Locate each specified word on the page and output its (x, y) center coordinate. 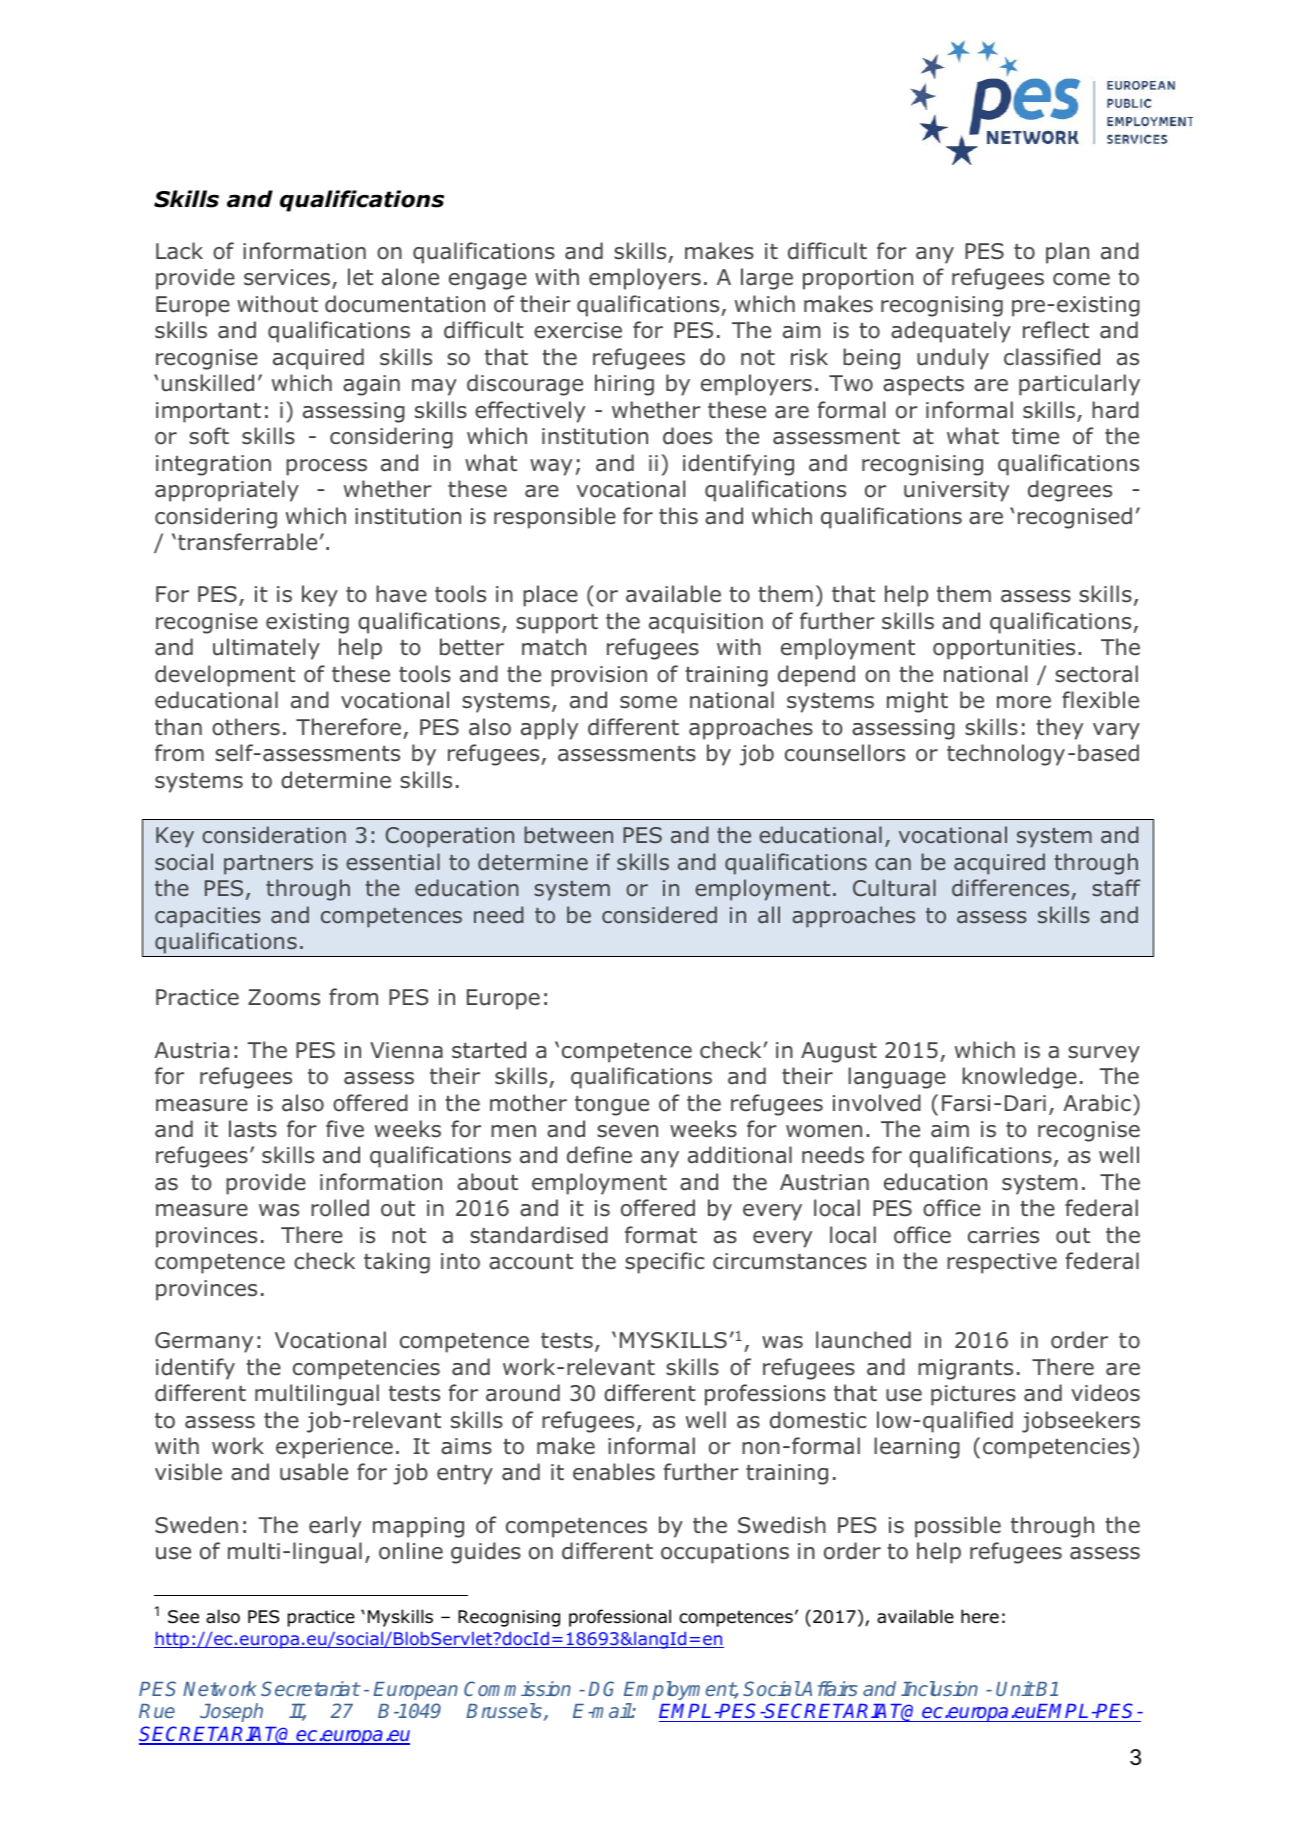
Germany (204, 1342)
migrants (965, 1369)
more (1024, 702)
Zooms (284, 997)
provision (599, 676)
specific (664, 1263)
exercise (578, 330)
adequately (951, 332)
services (288, 279)
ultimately (266, 649)
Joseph (231, 1712)
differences (1012, 889)
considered (659, 915)
